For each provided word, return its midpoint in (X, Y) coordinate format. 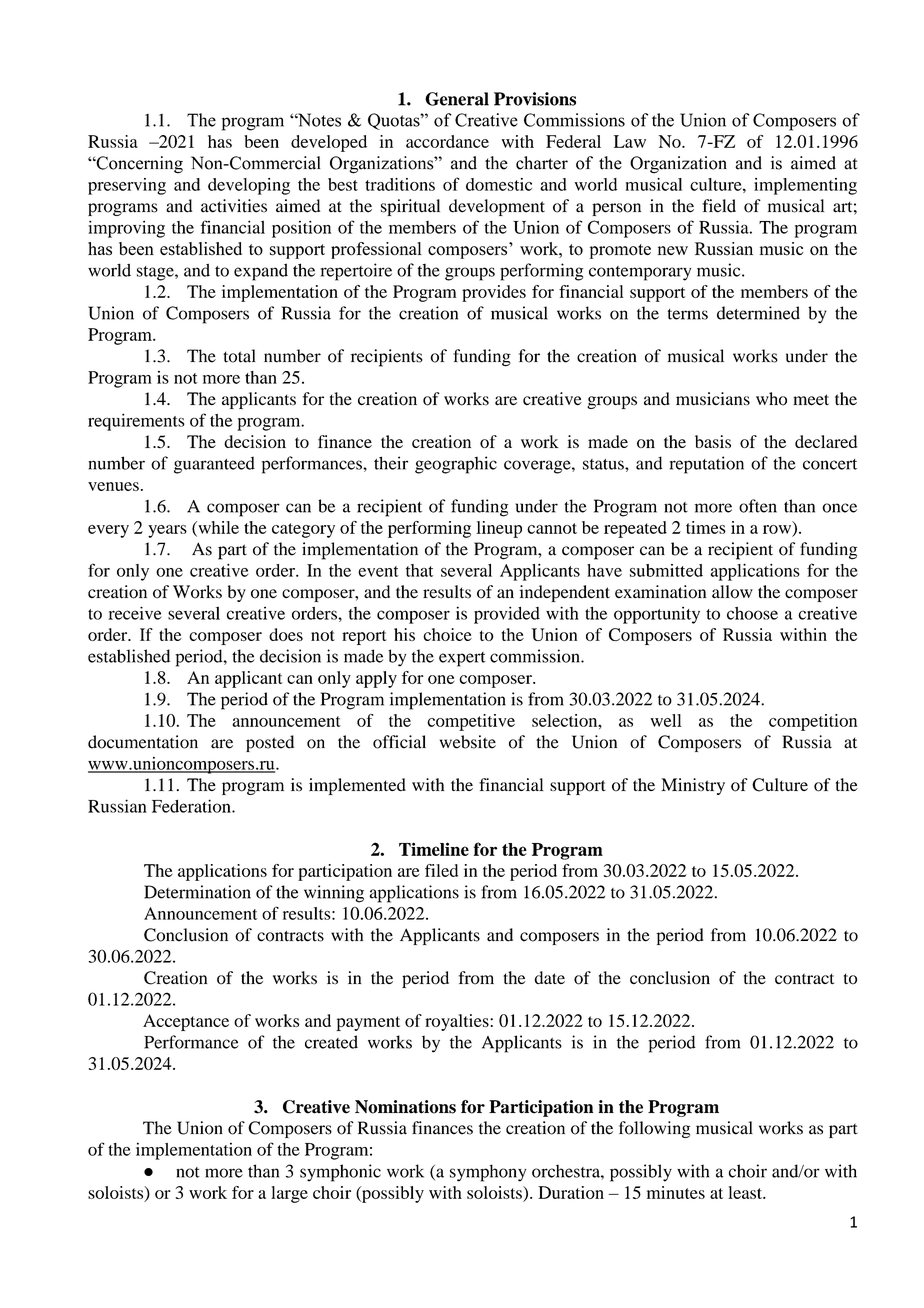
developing (249, 186)
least (746, 1192)
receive (135, 613)
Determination (197, 892)
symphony (488, 1173)
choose (752, 613)
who (771, 399)
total (239, 356)
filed (441, 870)
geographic (456, 465)
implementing (805, 186)
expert (462, 659)
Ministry (693, 786)
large (289, 1194)
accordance (447, 141)
